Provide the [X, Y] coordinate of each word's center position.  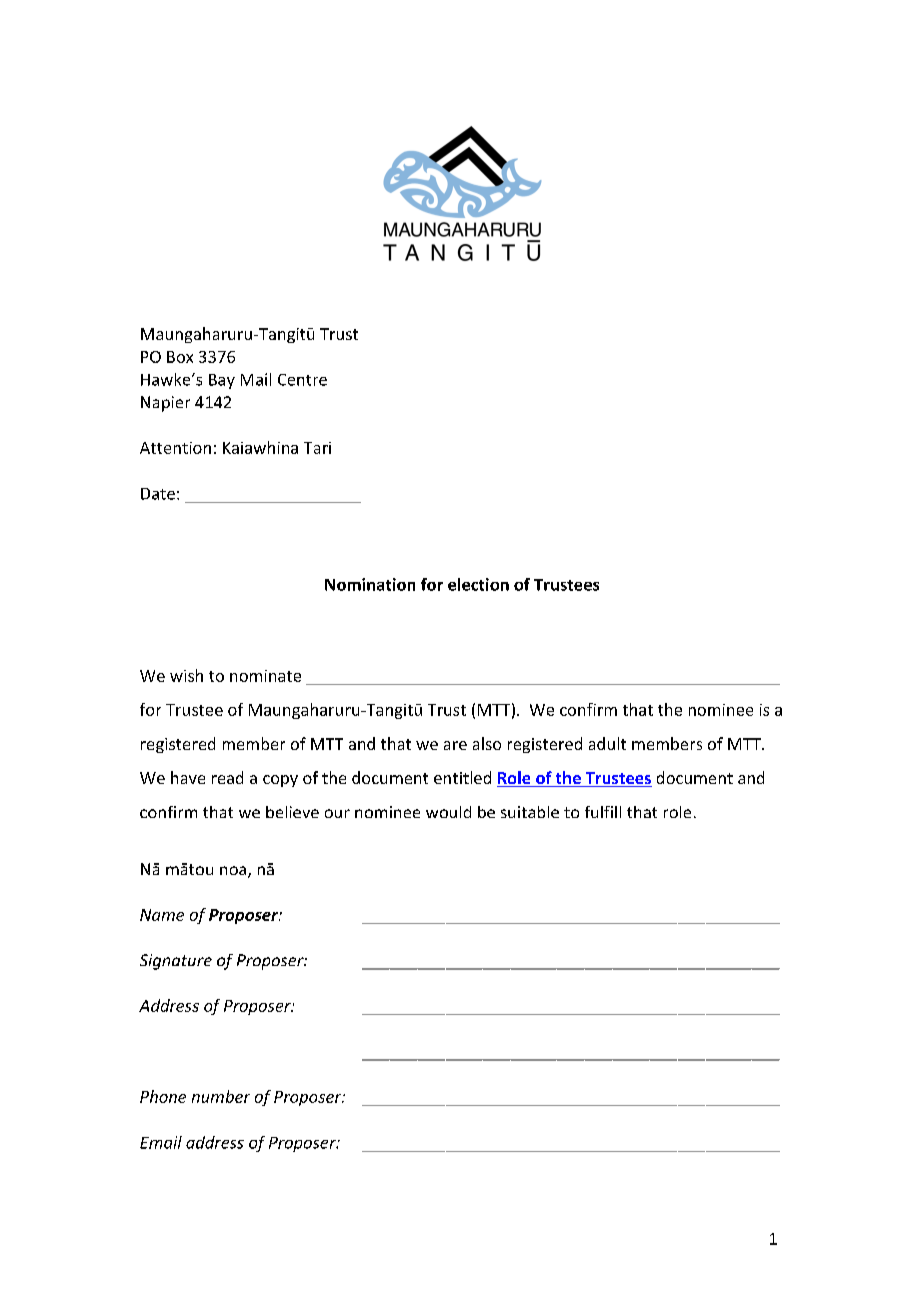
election [478, 584]
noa [233, 870]
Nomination [370, 584]
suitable [530, 812]
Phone [163, 1096]
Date [158, 494]
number [221, 1096]
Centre [302, 380]
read [227, 777]
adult [607, 743]
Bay [222, 381]
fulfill [603, 812]
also [487, 743]
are [455, 745]
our [337, 813]
